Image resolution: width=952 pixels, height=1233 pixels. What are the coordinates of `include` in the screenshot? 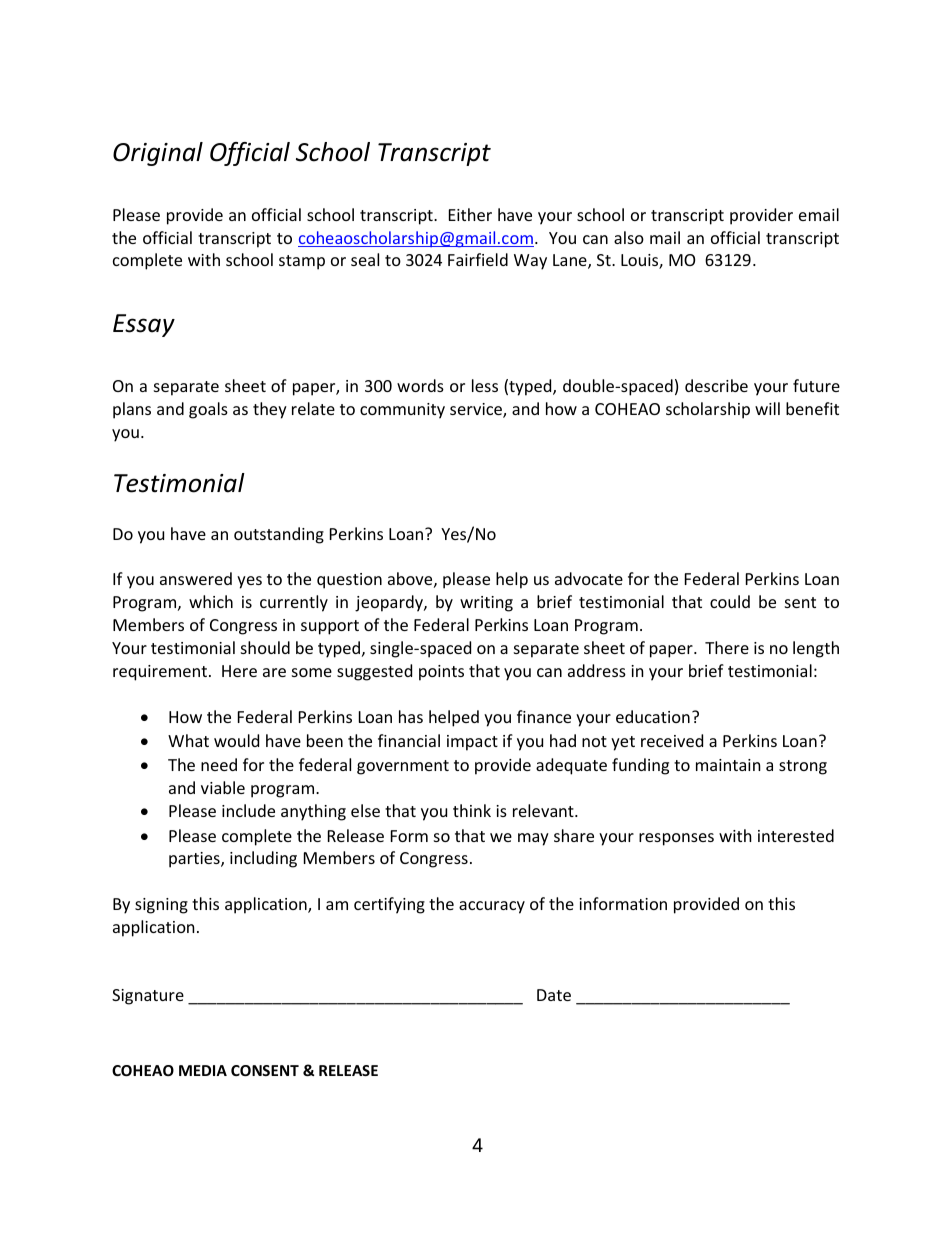 It's located at (248, 810).
